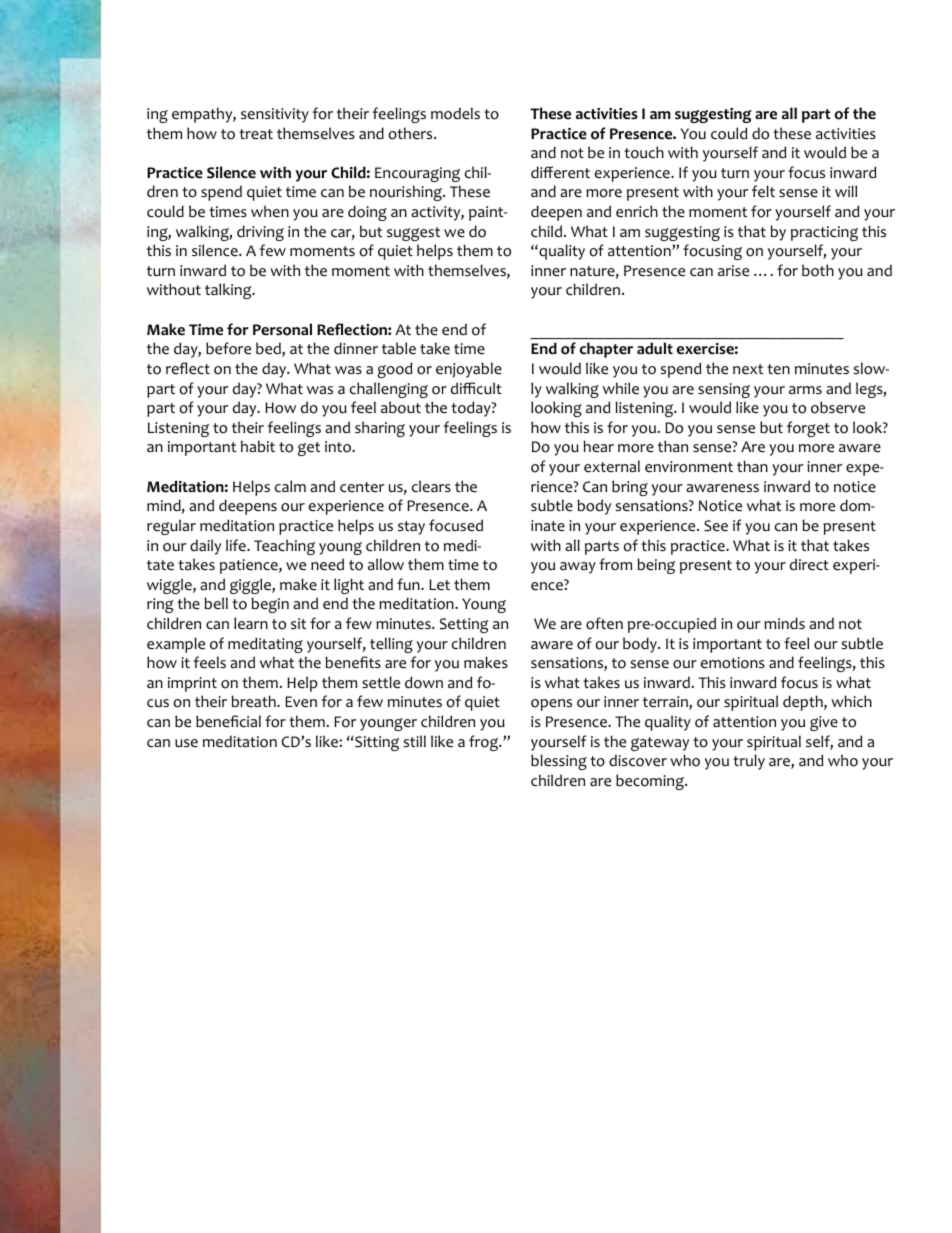 This page has height=1233, width=952. Describe the element at coordinates (455, 113) in the page. I see `models` at that location.
